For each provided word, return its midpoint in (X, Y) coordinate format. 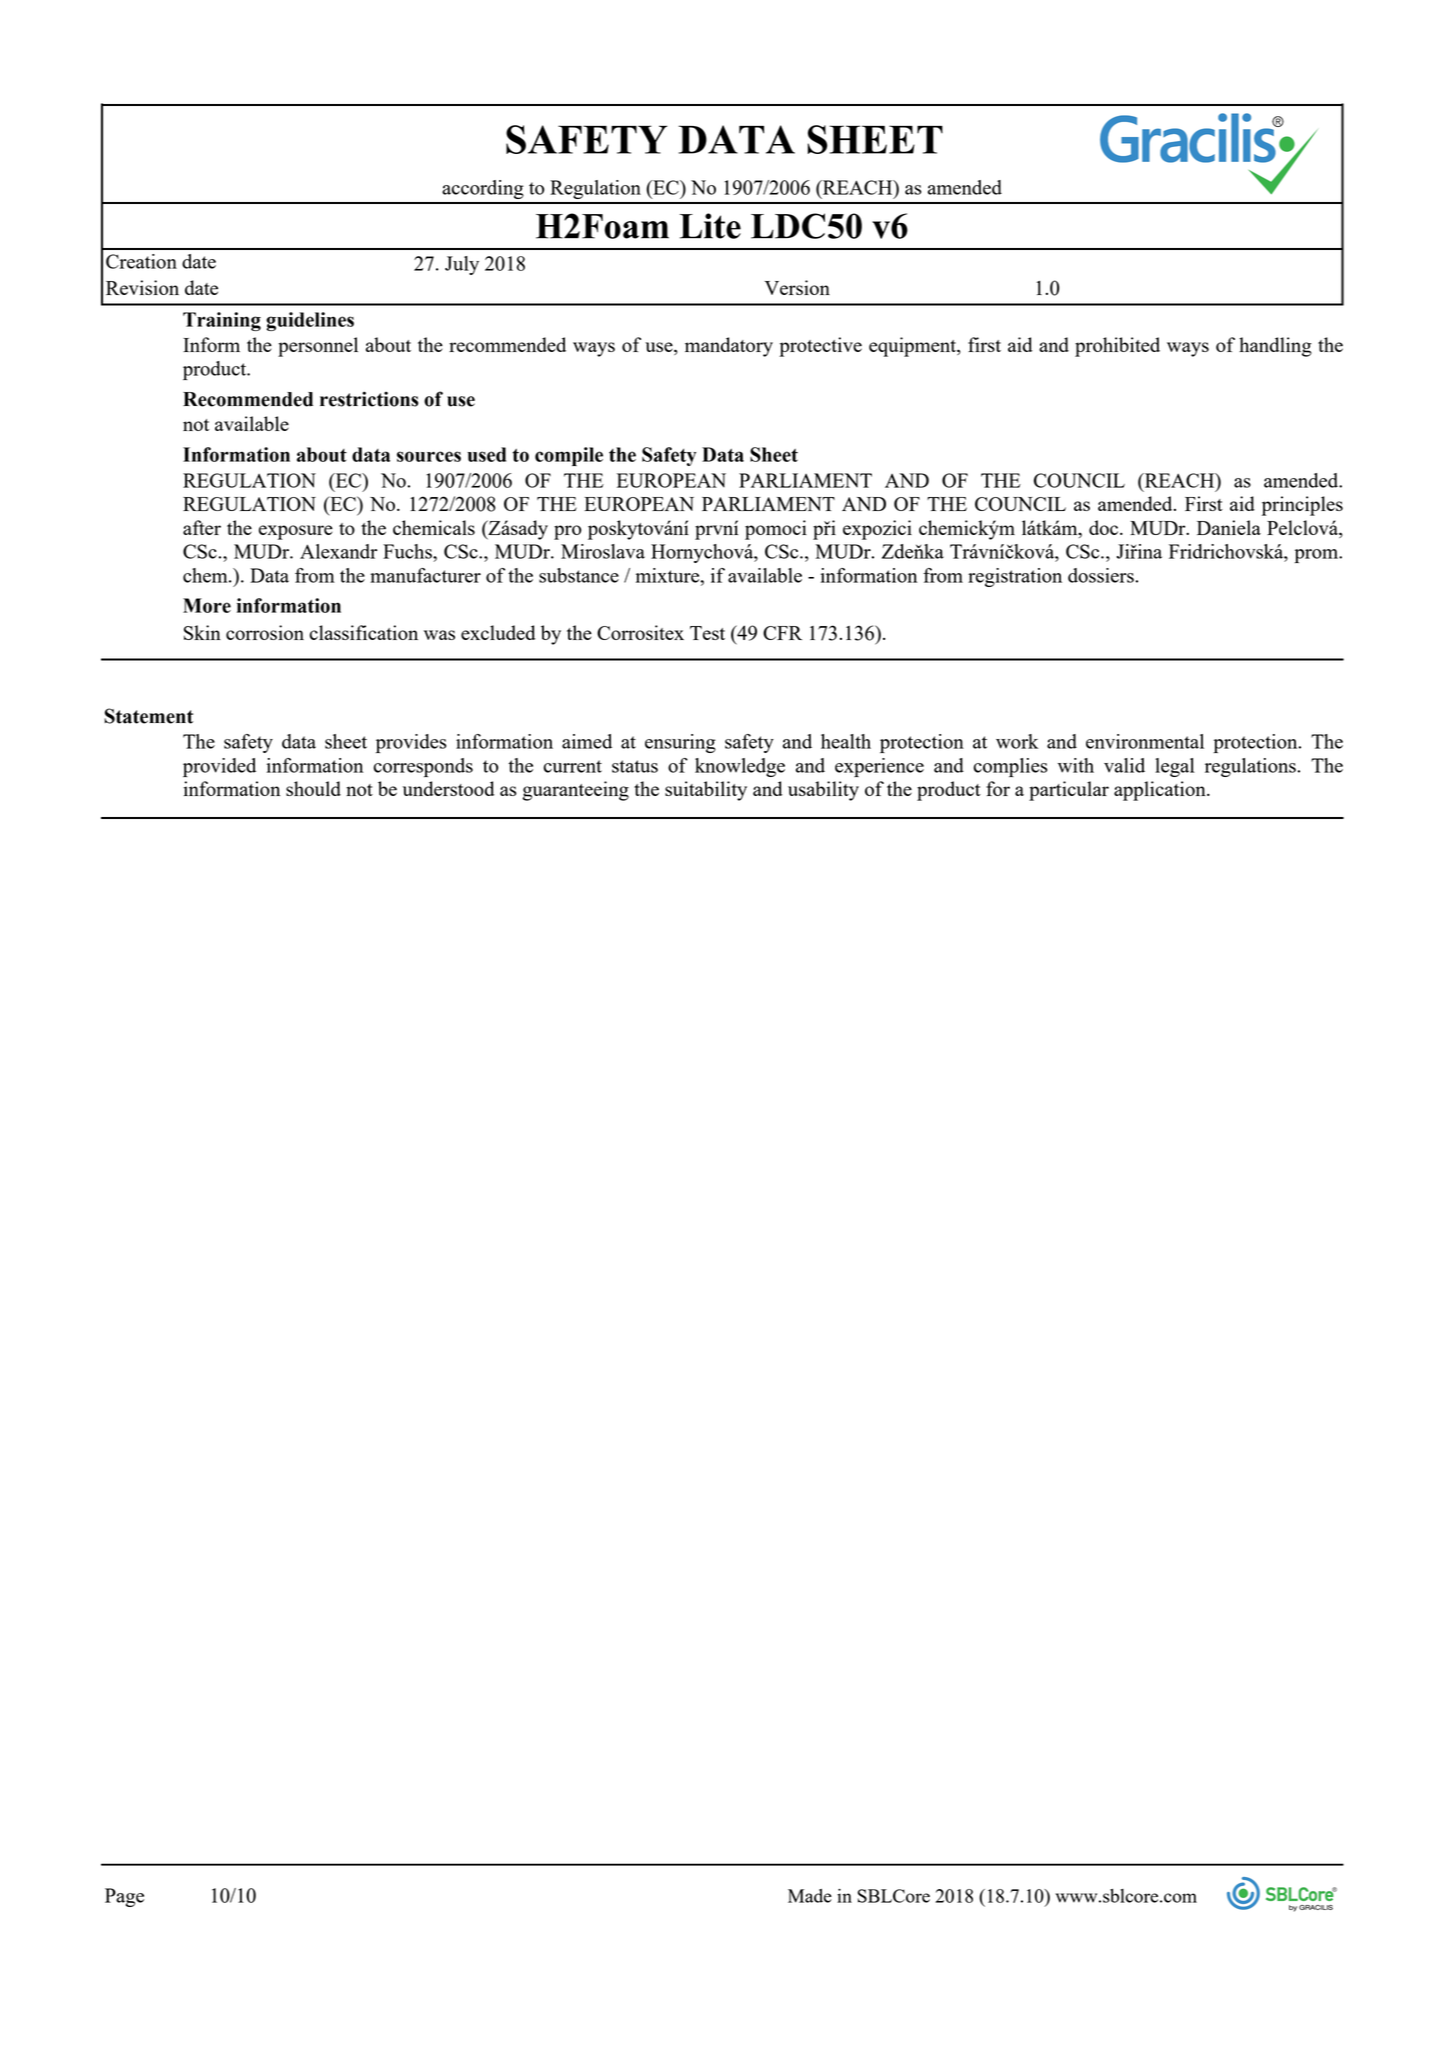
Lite (710, 226)
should (313, 788)
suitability (706, 791)
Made (810, 1896)
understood (448, 788)
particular (1069, 791)
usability (823, 791)
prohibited (1117, 347)
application (1161, 791)
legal (1175, 767)
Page (124, 1897)
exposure (296, 532)
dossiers (1102, 575)
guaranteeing (575, 791)
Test (707, 633)
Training (222, 321)
